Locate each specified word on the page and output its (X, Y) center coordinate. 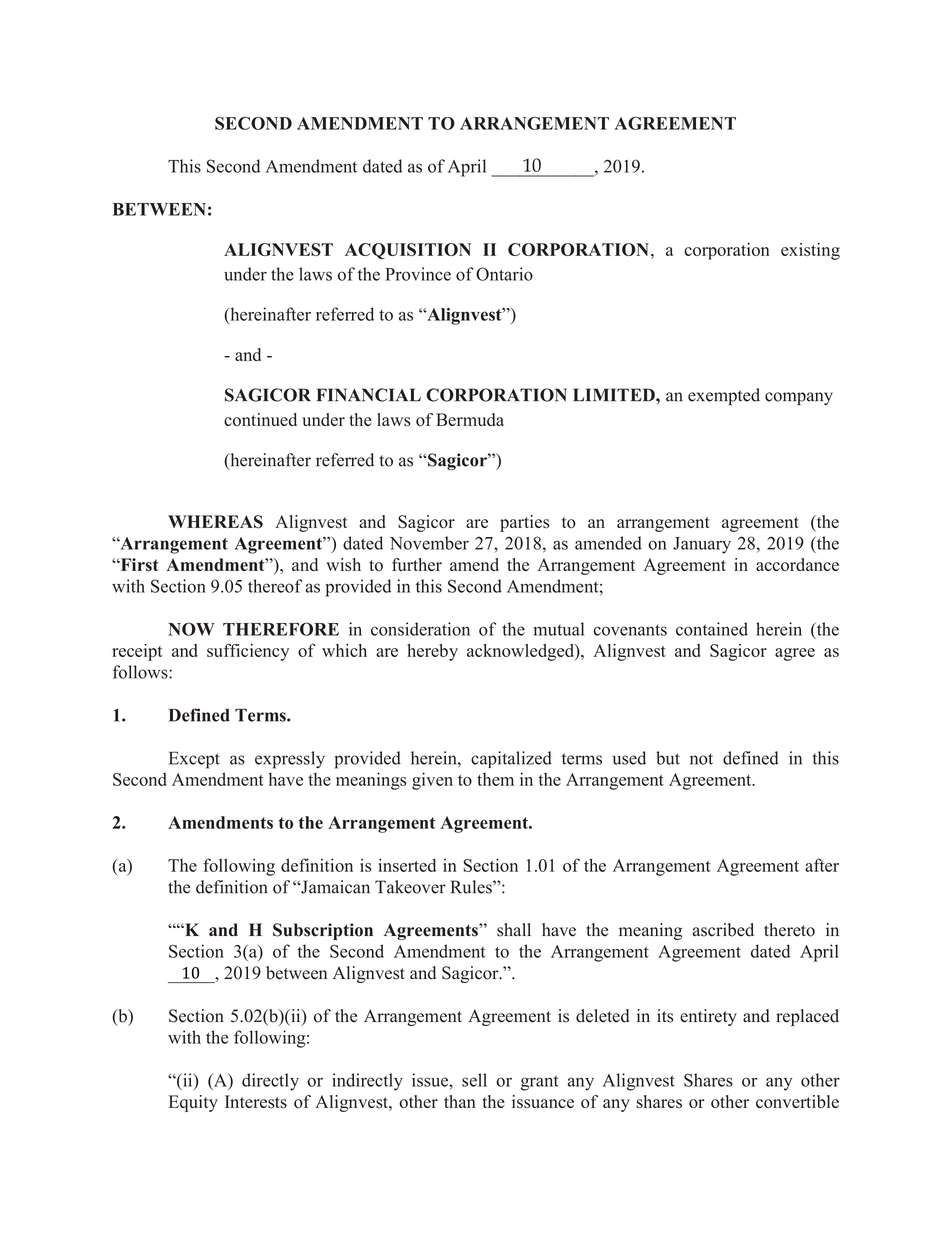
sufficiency (248, 652)
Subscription (323, 931)
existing (810, 251)
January (702, 545)
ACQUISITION (408, 251)
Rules (472, 887)
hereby (432, 652)
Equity (193, 1103)
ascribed (723, 930)
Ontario (504, 274)
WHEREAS (215, 522)
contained (712, 629)
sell (474, 1080)
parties (524, 523)
